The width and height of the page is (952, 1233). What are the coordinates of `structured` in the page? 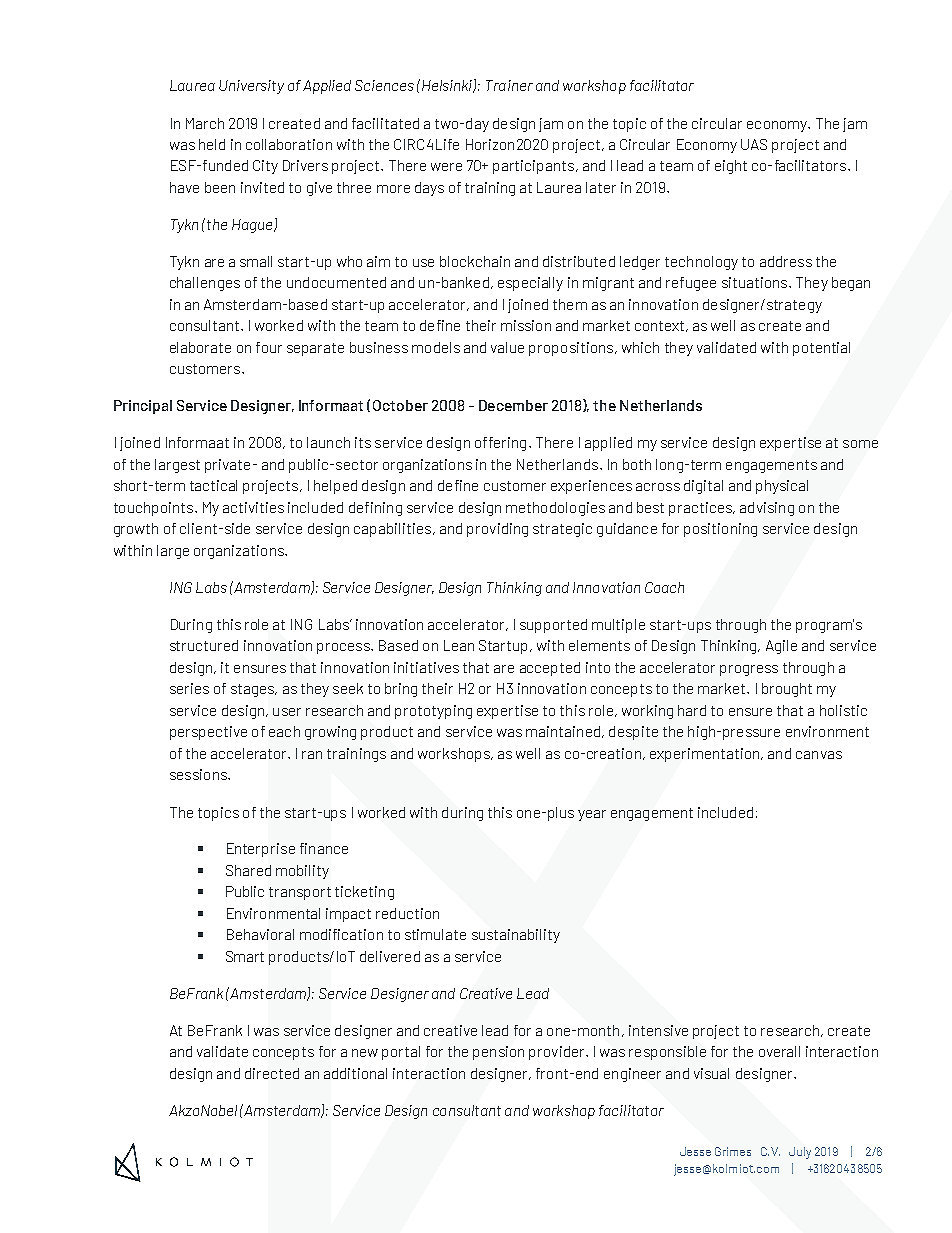 It's located at (204, 645).
